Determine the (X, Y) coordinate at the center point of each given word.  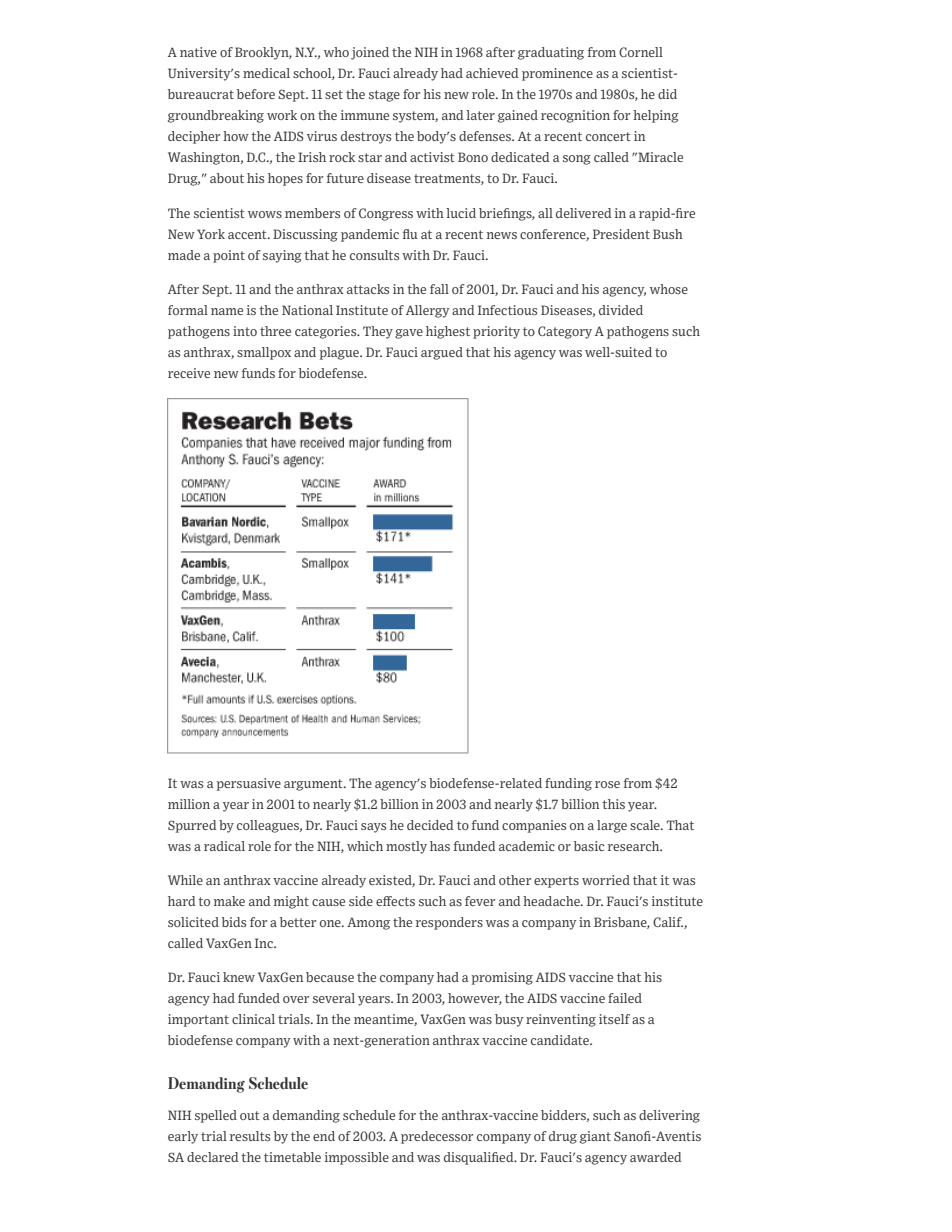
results (250, 1136)
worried (606, 880)
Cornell (641, 52)
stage (384, 96)
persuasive (249, 784)
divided (621, 310)
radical (224, 846)
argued (442, 353)
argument (314, 785)
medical (266, 73)
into (245, 331)
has (440, 846)
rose (607, 784)
